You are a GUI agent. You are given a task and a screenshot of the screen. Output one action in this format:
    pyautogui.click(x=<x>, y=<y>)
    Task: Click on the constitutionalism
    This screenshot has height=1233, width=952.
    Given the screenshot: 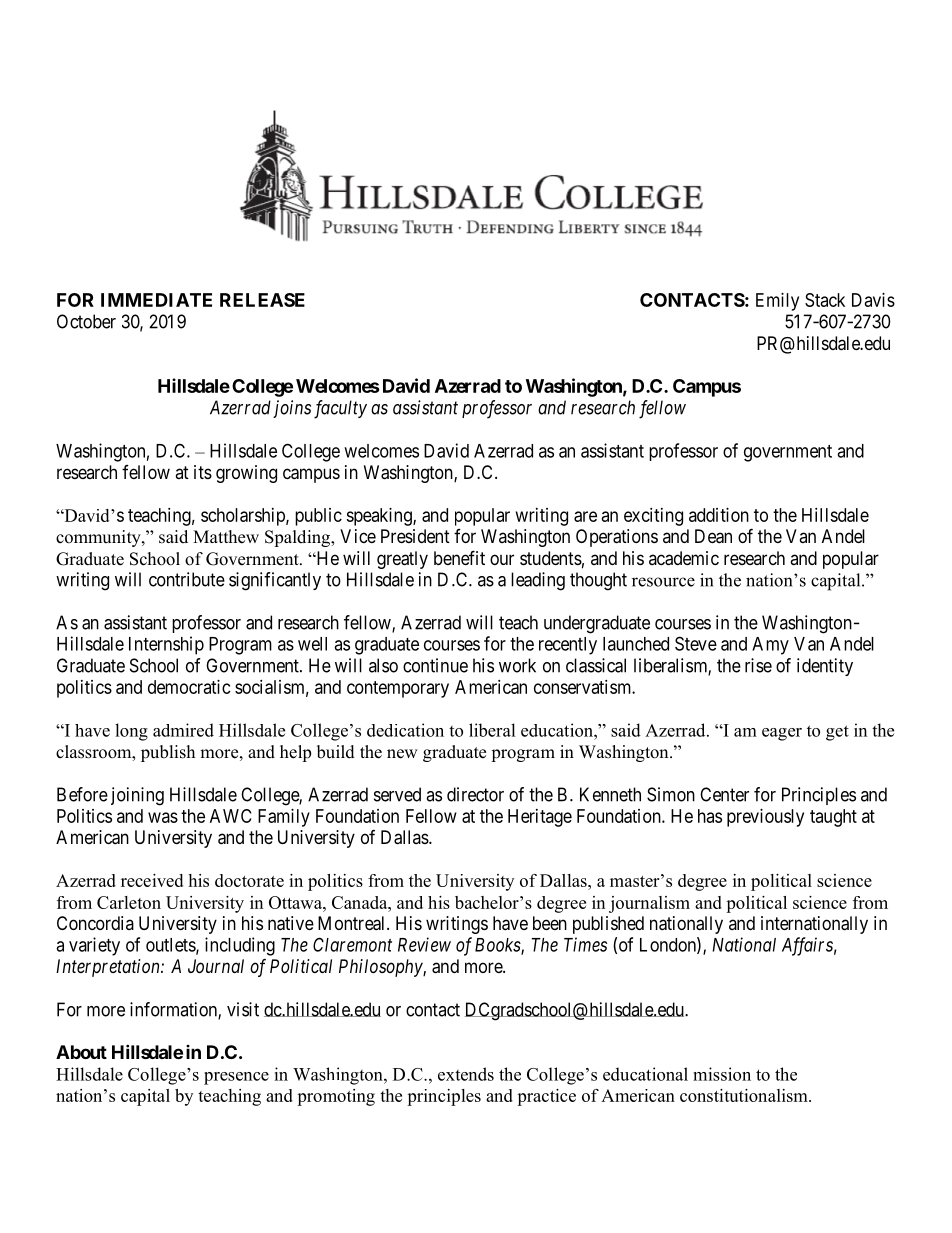 What is the action you would take?
    pyautogui.click(x=745, y=1095)
